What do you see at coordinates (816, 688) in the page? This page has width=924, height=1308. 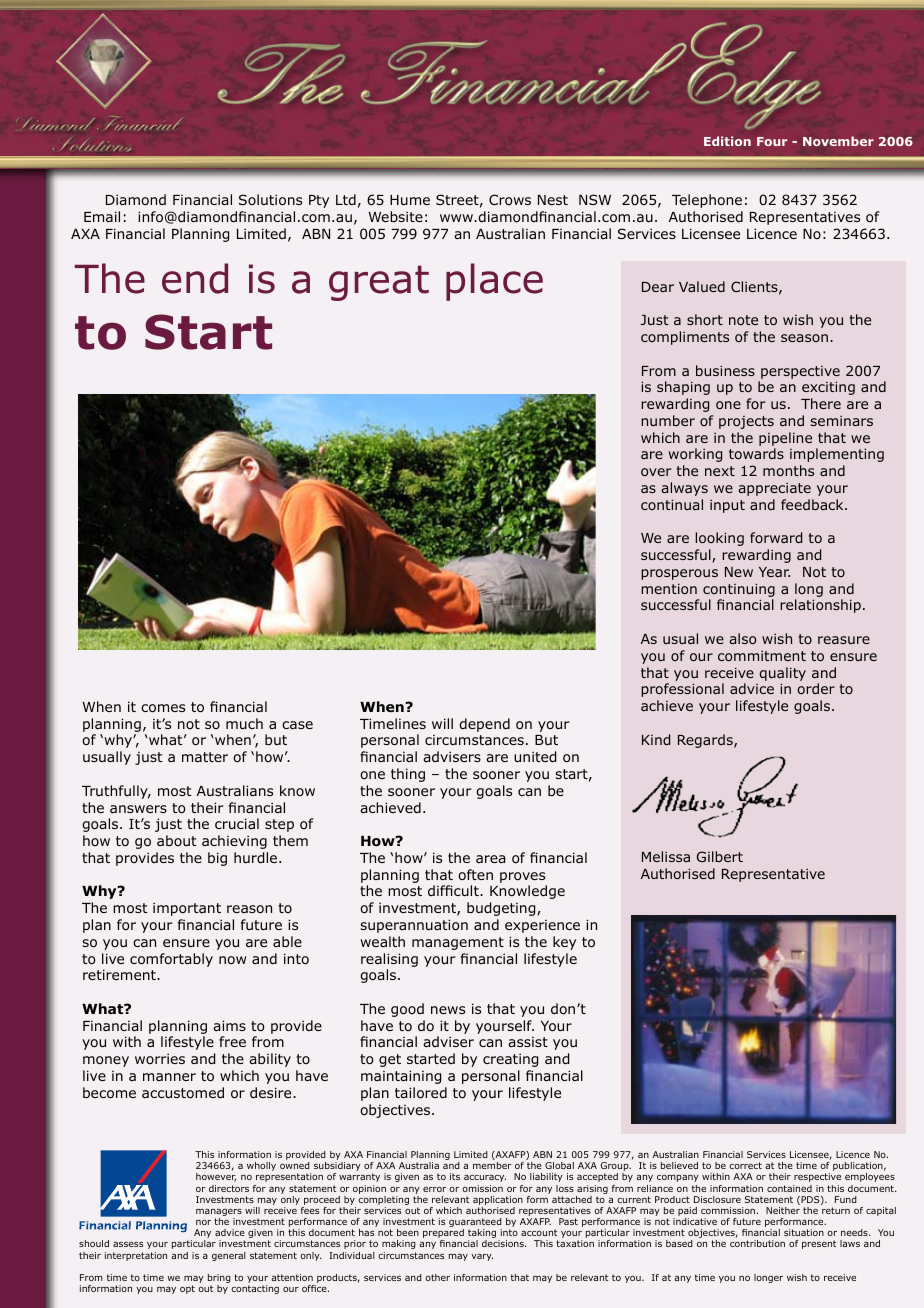 I see `order` at bounding box center [816, 688].
